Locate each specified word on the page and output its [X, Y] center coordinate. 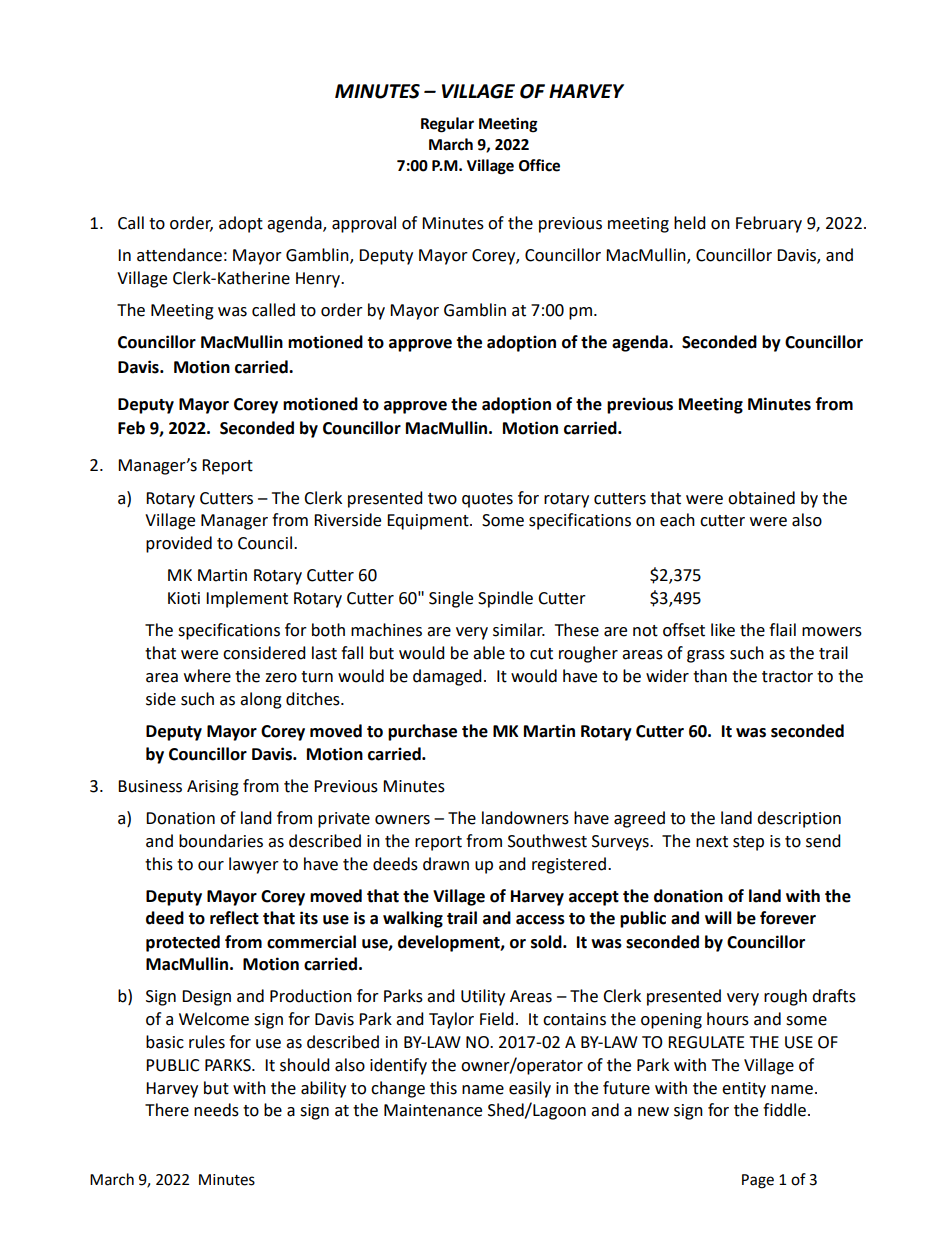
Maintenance [433, 1110]
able [489, 653]
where [207, 676]
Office [539, 165]
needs [216, 1110]
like [723, 630]
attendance [179, 255]
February [769, 224]
